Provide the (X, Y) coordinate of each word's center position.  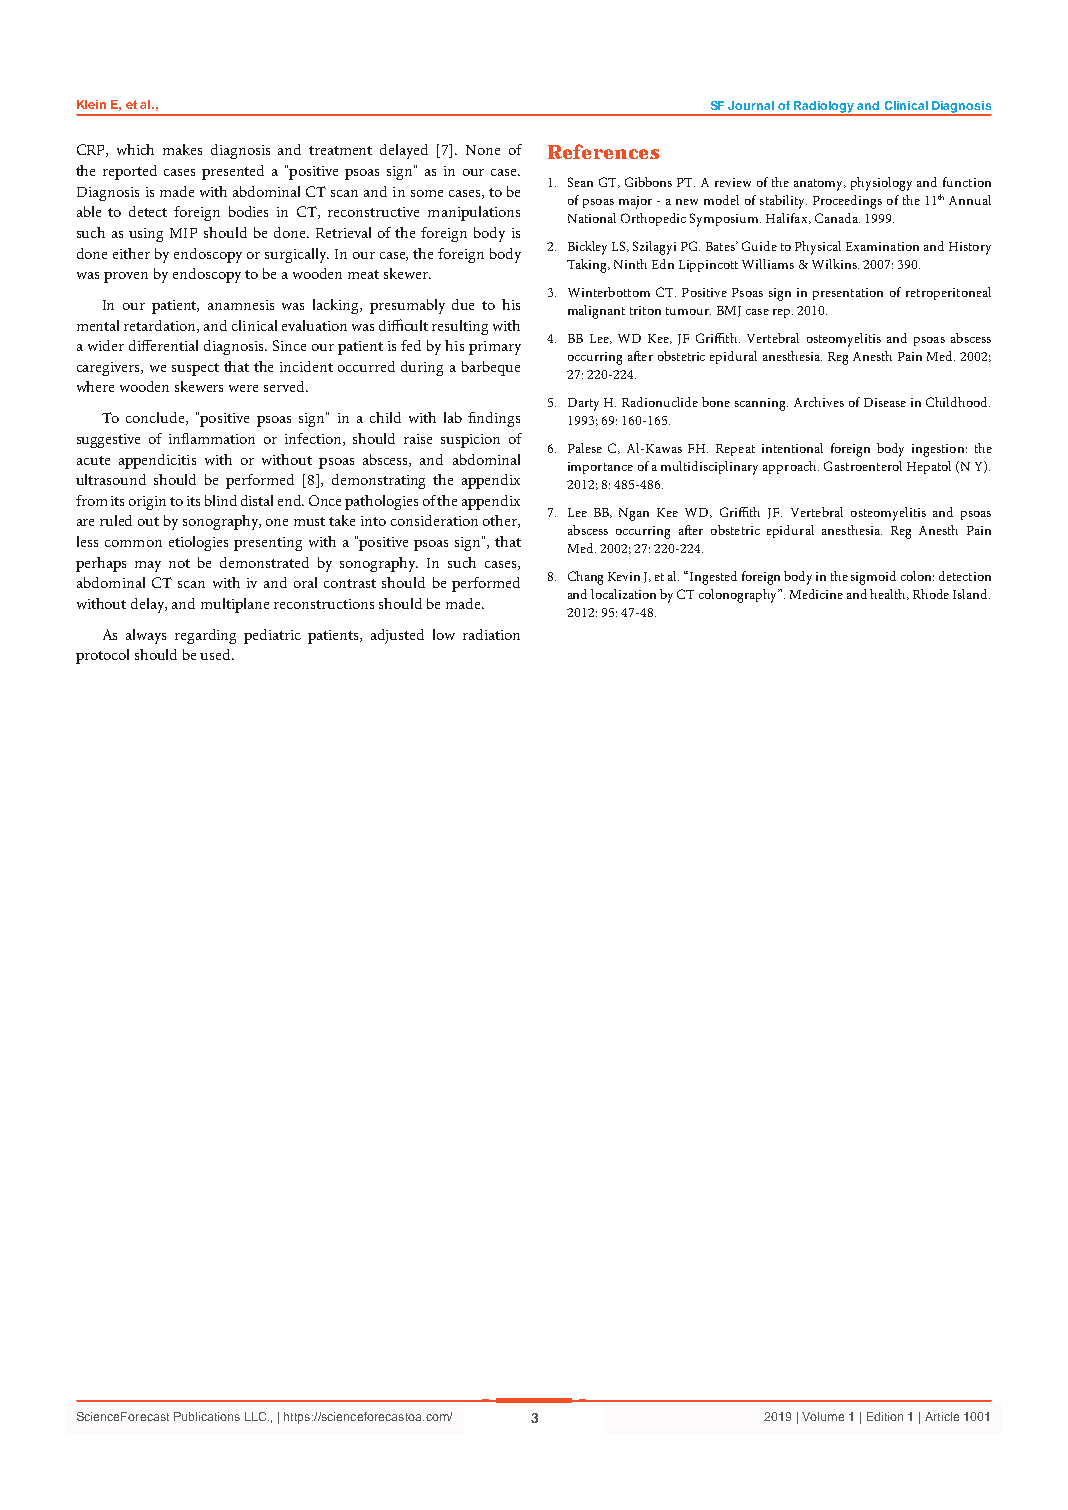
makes (182, 149)
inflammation (212, 438)
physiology (881, 184)
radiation (491, 634)
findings (494, 419)
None (483, 150)
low (444, 634)
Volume (823, 1416)
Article (942, 1416)
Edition (885, 1416)
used (216, 654)
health (889, 594)
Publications (207, 1416)
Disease (885, 402)
